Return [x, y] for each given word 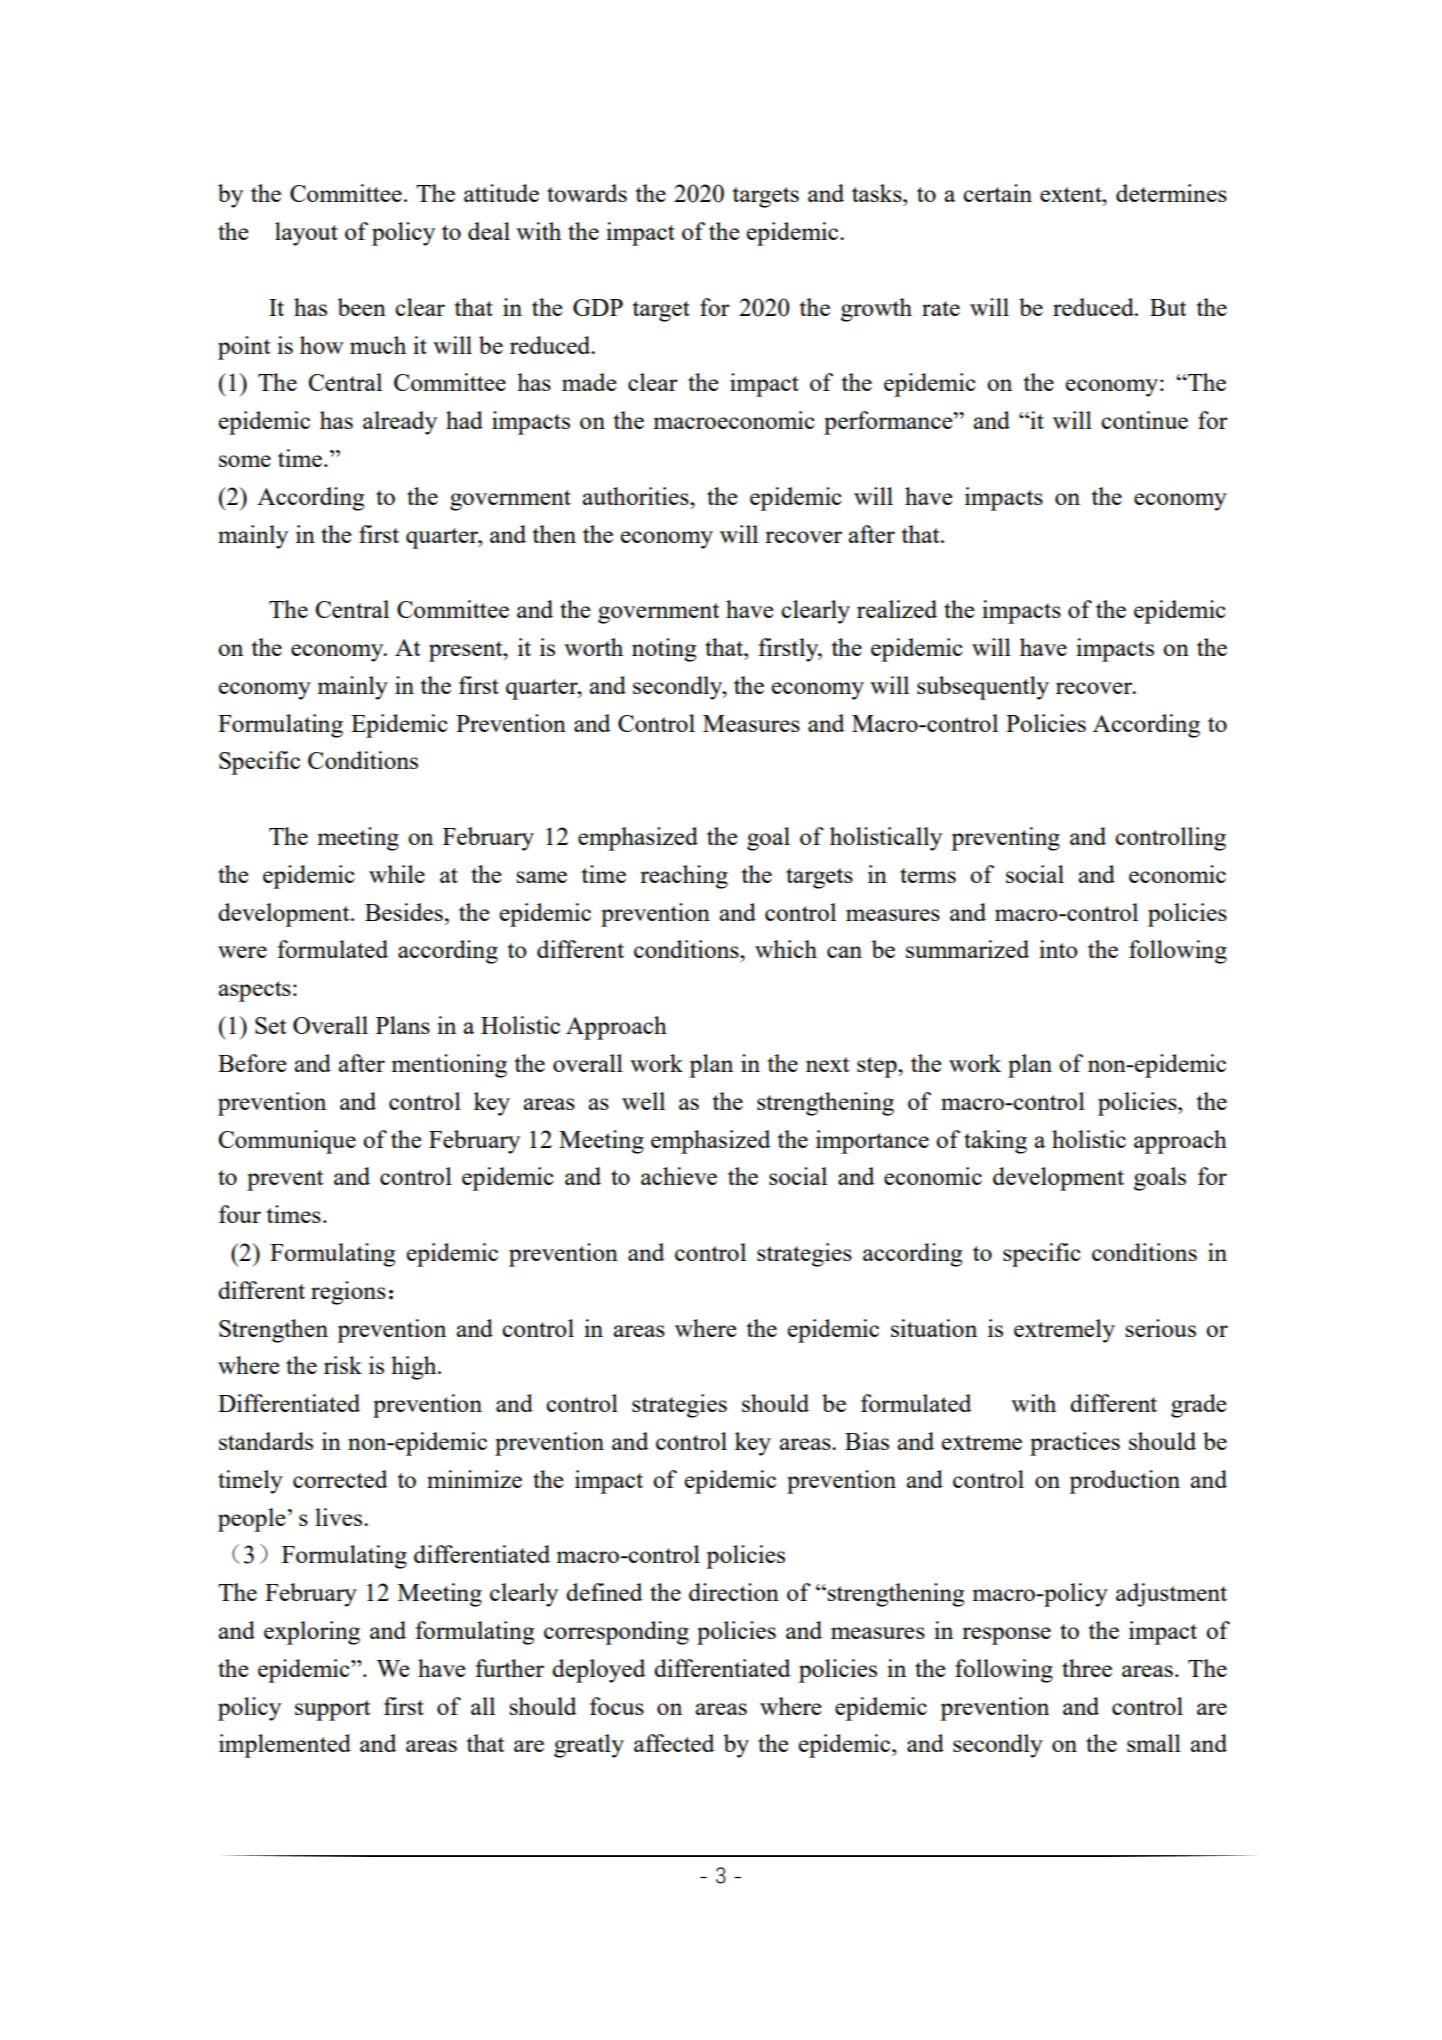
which [786, 949]
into [1058, 949]
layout [306, 234]
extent [1072, 194]
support [332, 1710]
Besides [404, 912]
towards [587, 193]
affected [674, 1743]
